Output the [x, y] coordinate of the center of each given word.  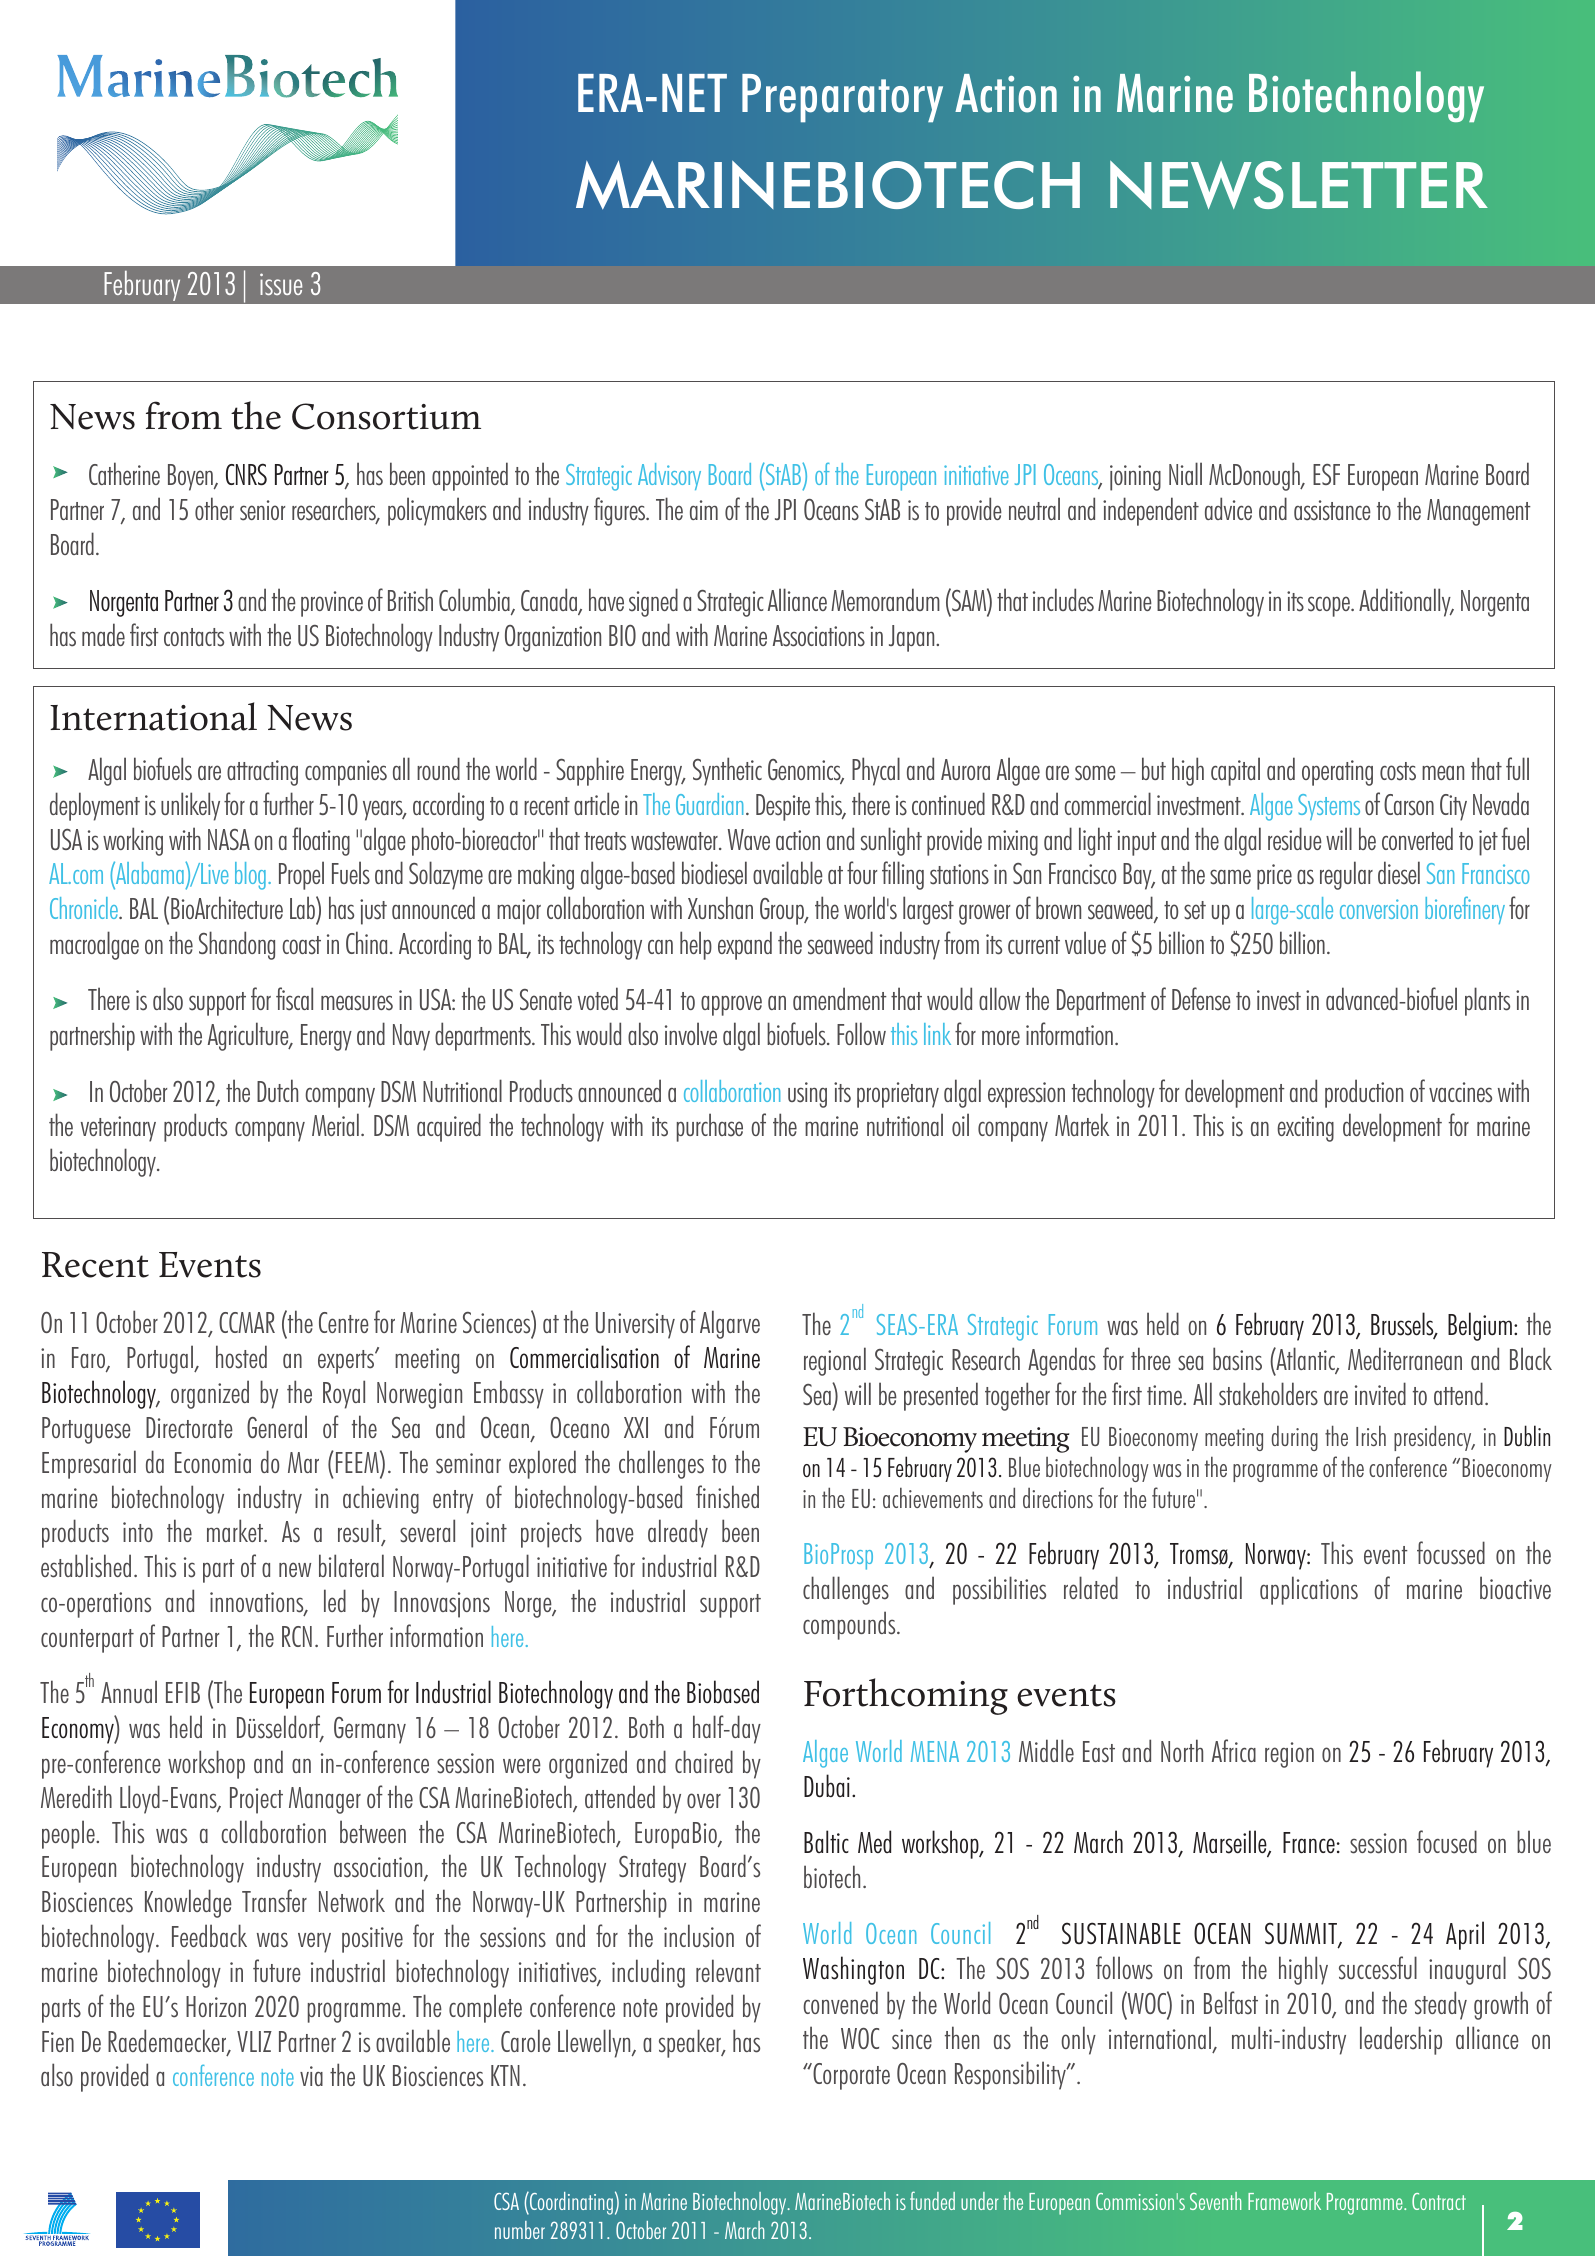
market [236, 1530]
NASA [229, 839]
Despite [783, 807]
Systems [1329, 807]
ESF [1326, 474]
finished [727, 1497]
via [311, 2076]
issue [281, 284]
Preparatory [842, 98]
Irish [1371, 1436]
